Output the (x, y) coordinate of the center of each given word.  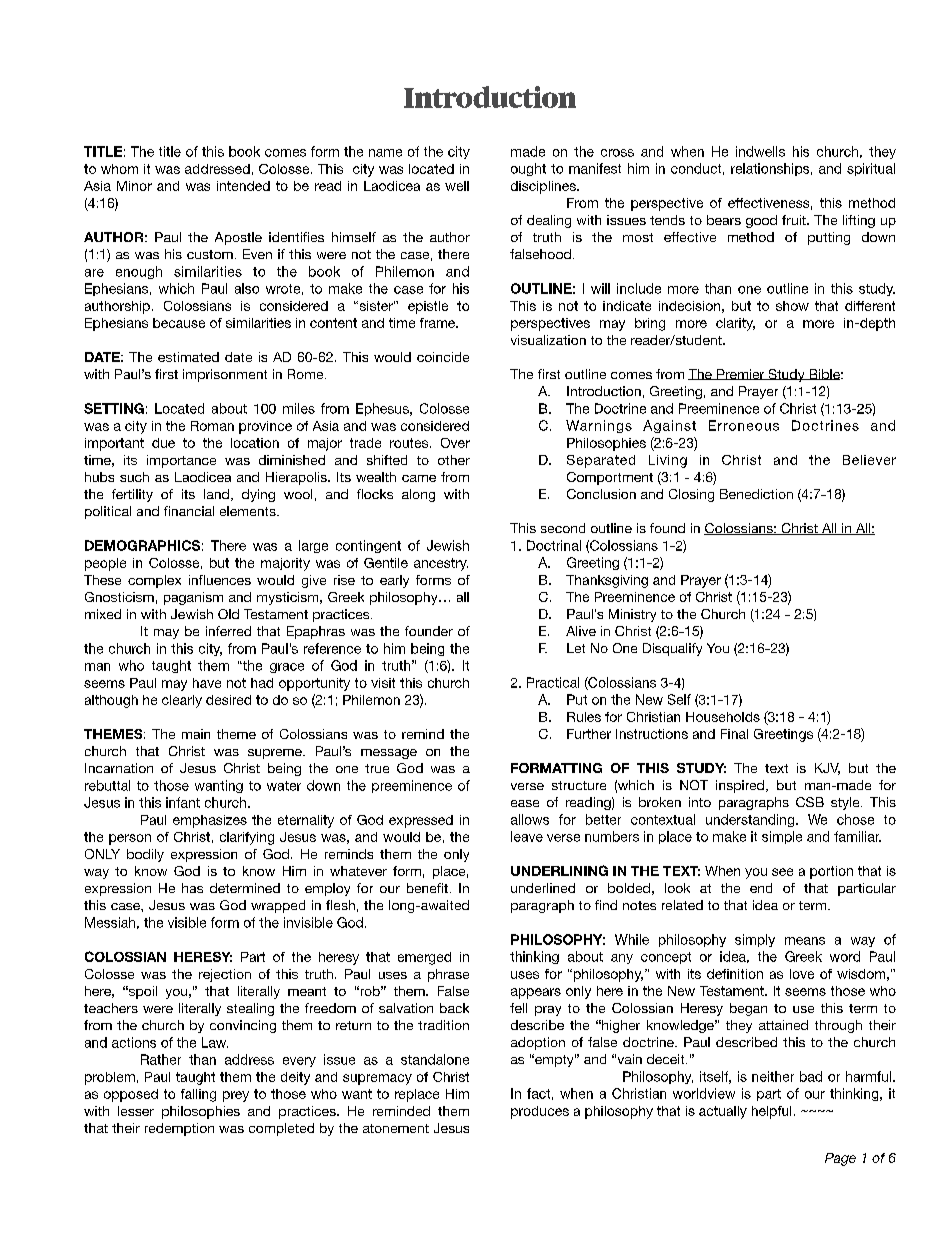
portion (831, 872)
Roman (212, 426)
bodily (145, 855)
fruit (795, 220)
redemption (179, 1129)
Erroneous (744, 425)
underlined (543, 888)
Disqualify (672, 649)
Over (455, 443)
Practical (553, 682)
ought (528, 169)
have (207, 683)
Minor (134, 186)
